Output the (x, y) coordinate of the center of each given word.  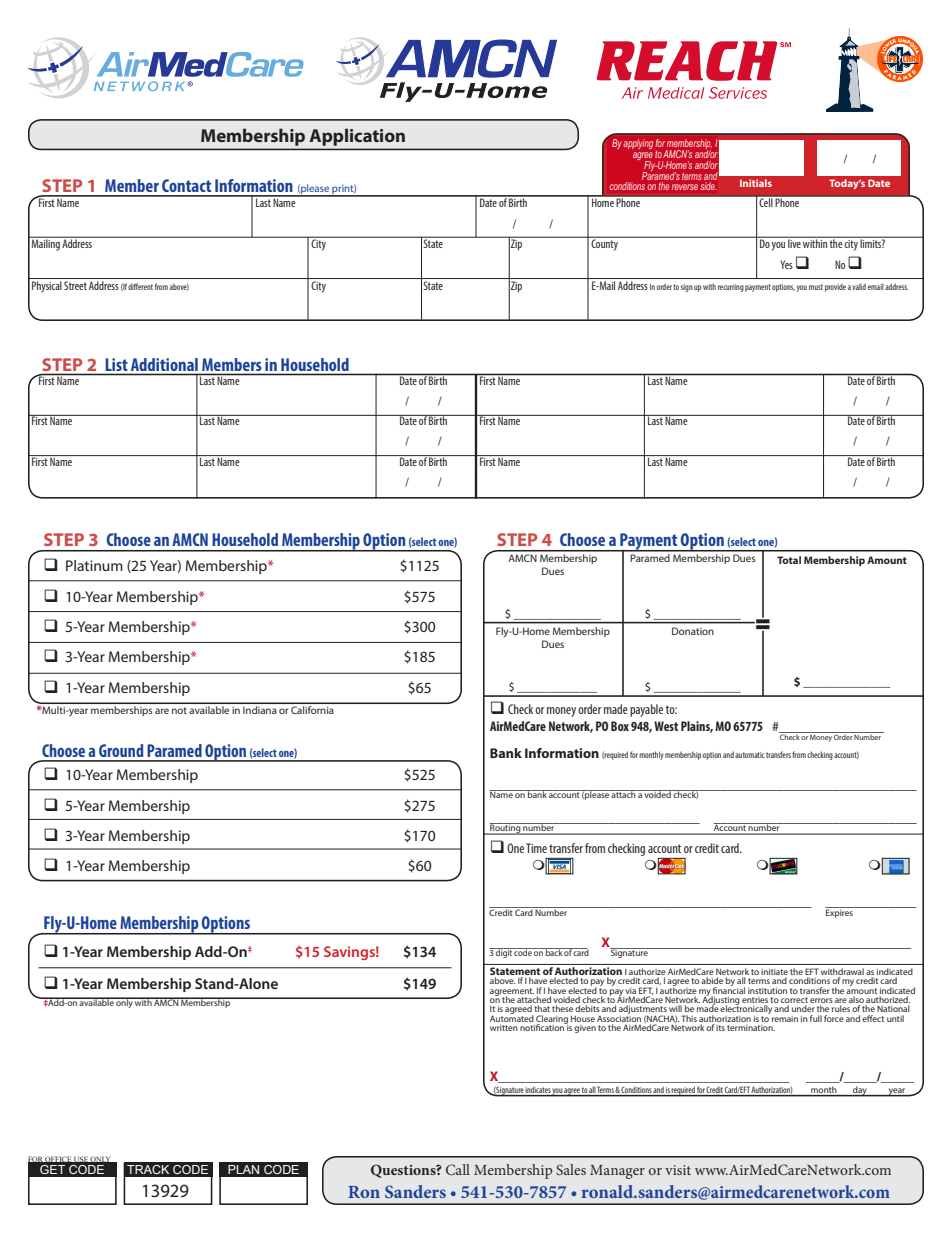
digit (504, 953)
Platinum (94, 565)
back (554, 952)
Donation (693, 631)
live (794, 242)
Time (536, 848)
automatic (750, 755)
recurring (731, 288)
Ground (121, 750)
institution (767, 991)
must (816, 287)
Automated (512, 1017)
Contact (186, 185)
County (605, 244)
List (117, 364)
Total (789, 560)
